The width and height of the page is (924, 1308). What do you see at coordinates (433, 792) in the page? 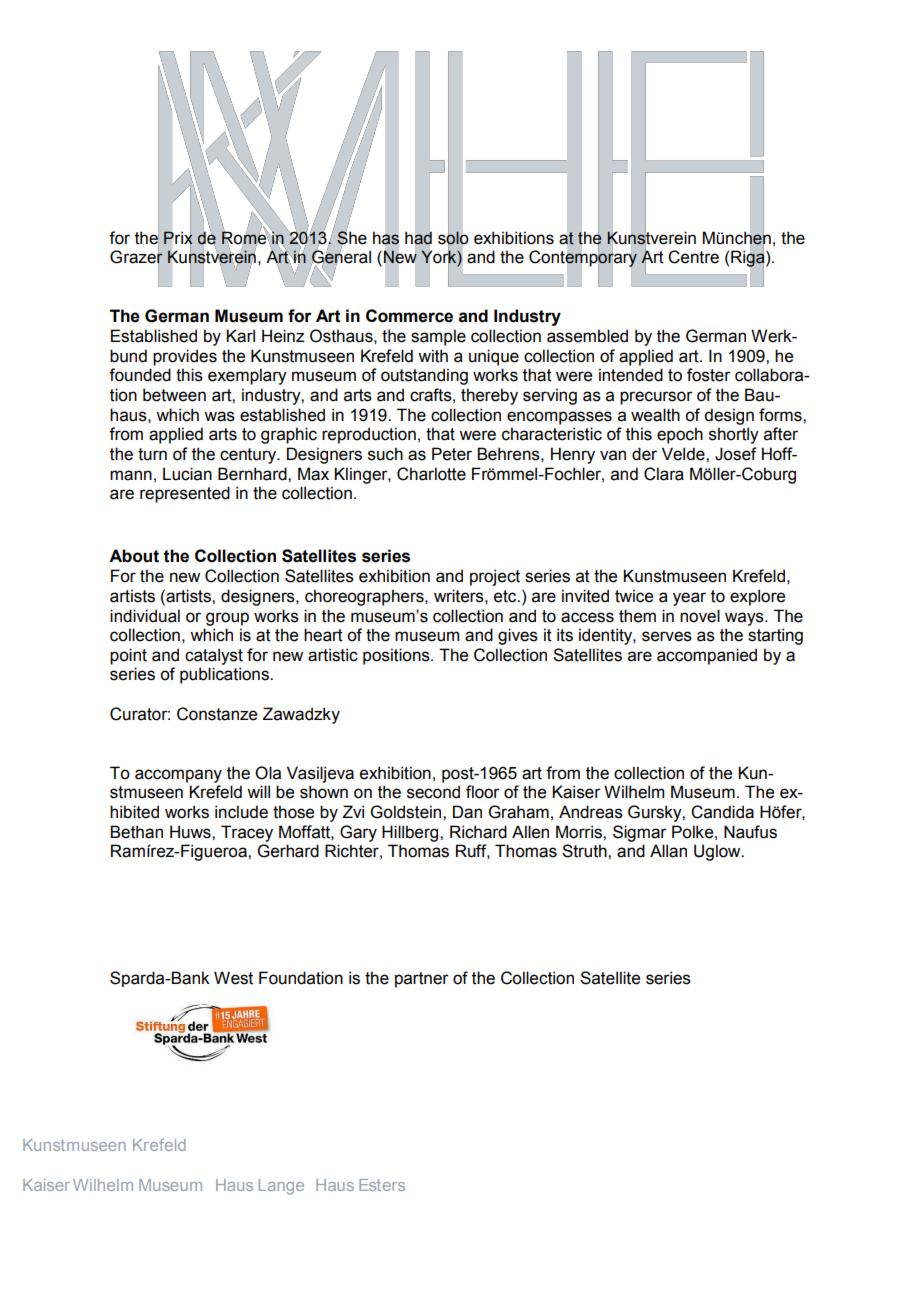
I see `second` at bounding box center [433, 792].
